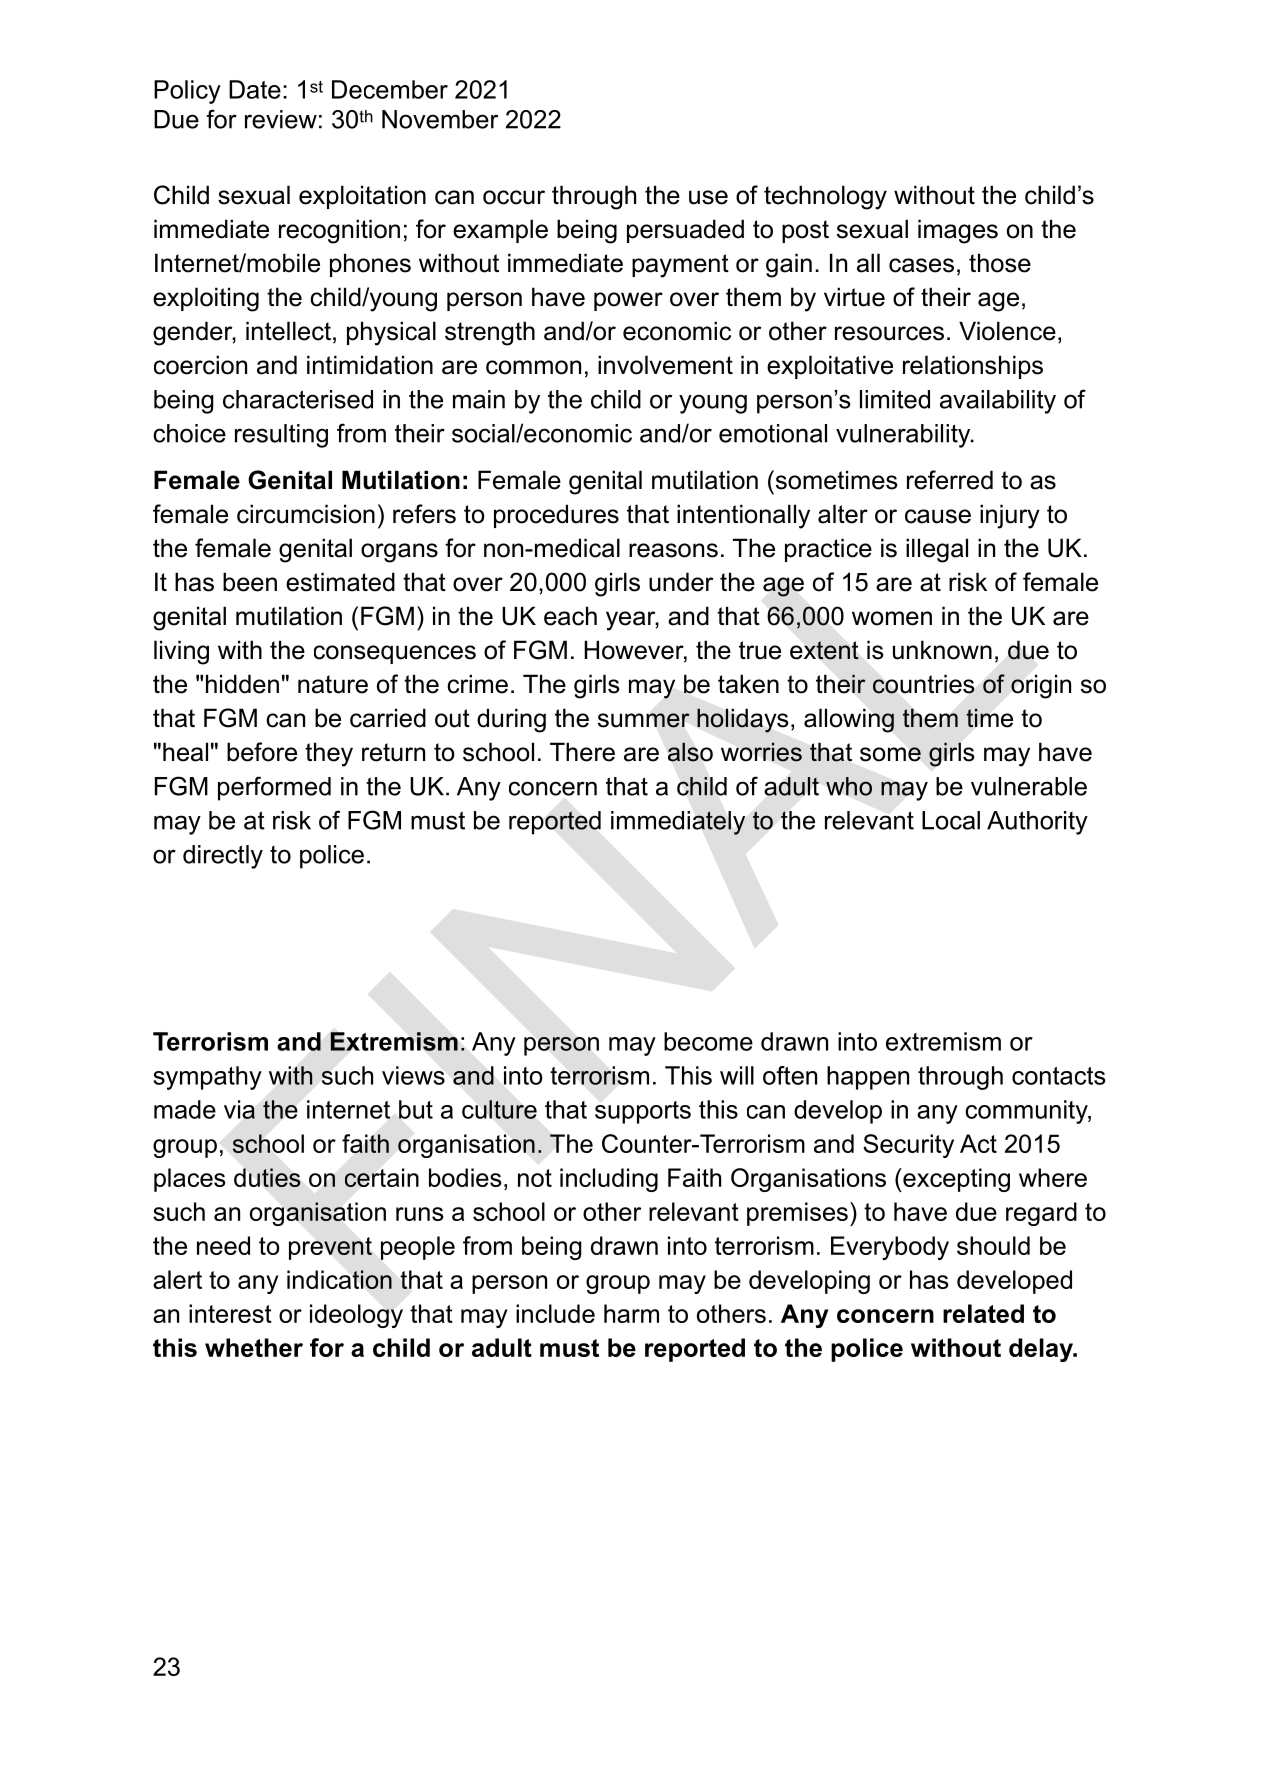 This screenshot has width=1262, height=1786. Describe the element at coordinates (958, 231) in the screenshot. I see `images` at that location.
